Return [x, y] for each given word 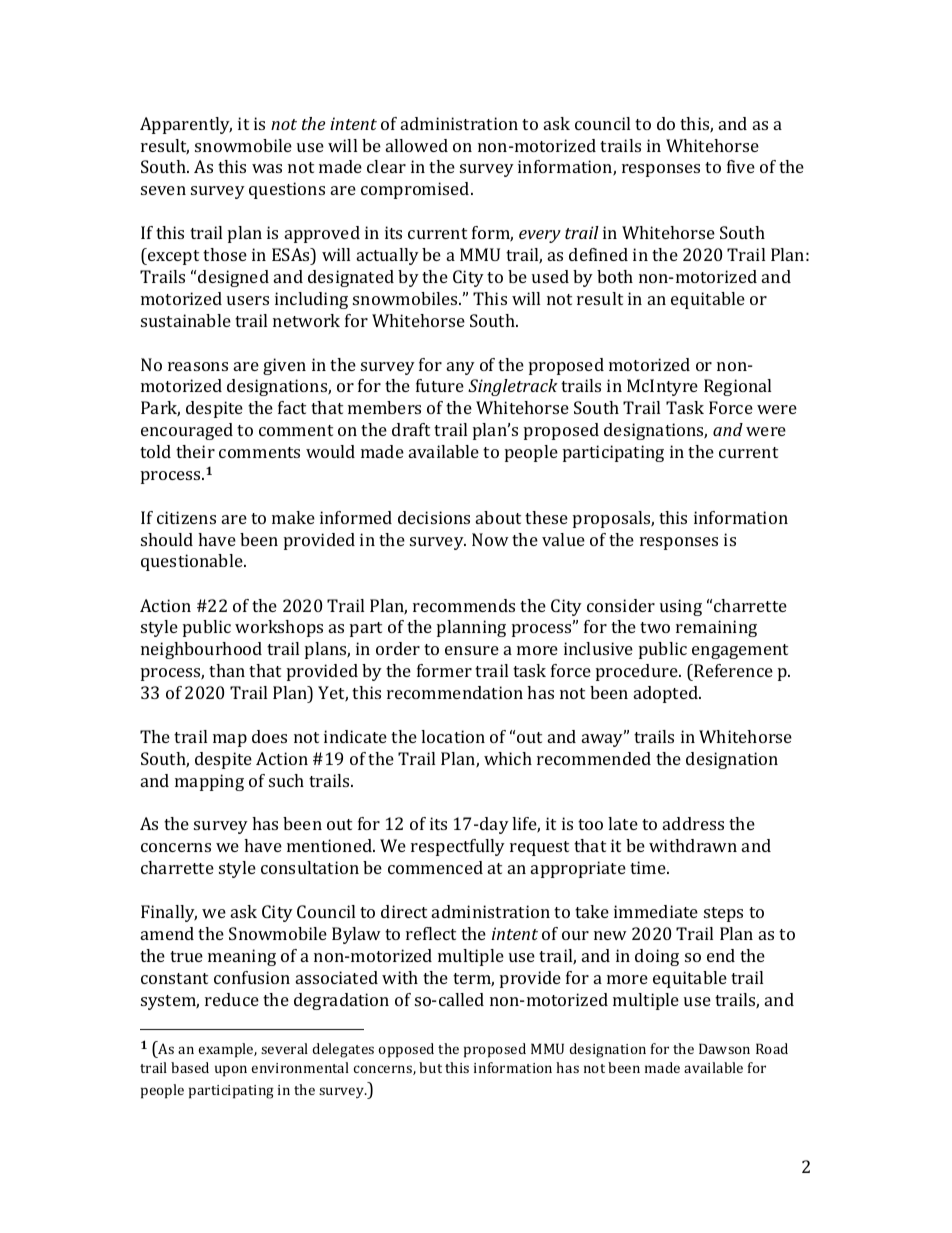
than [227, 670]
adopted [667, 694]
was [267, 168]
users [248, 300]
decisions [434, 517]
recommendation [455, 692]
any [461, 368]
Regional [737, 387]
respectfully [458, 847]
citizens [186, 517]
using [681, 607]
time [649, 867]
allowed [417, 145]
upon [231, 1071]
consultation [310, 867]
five [741, 166]
